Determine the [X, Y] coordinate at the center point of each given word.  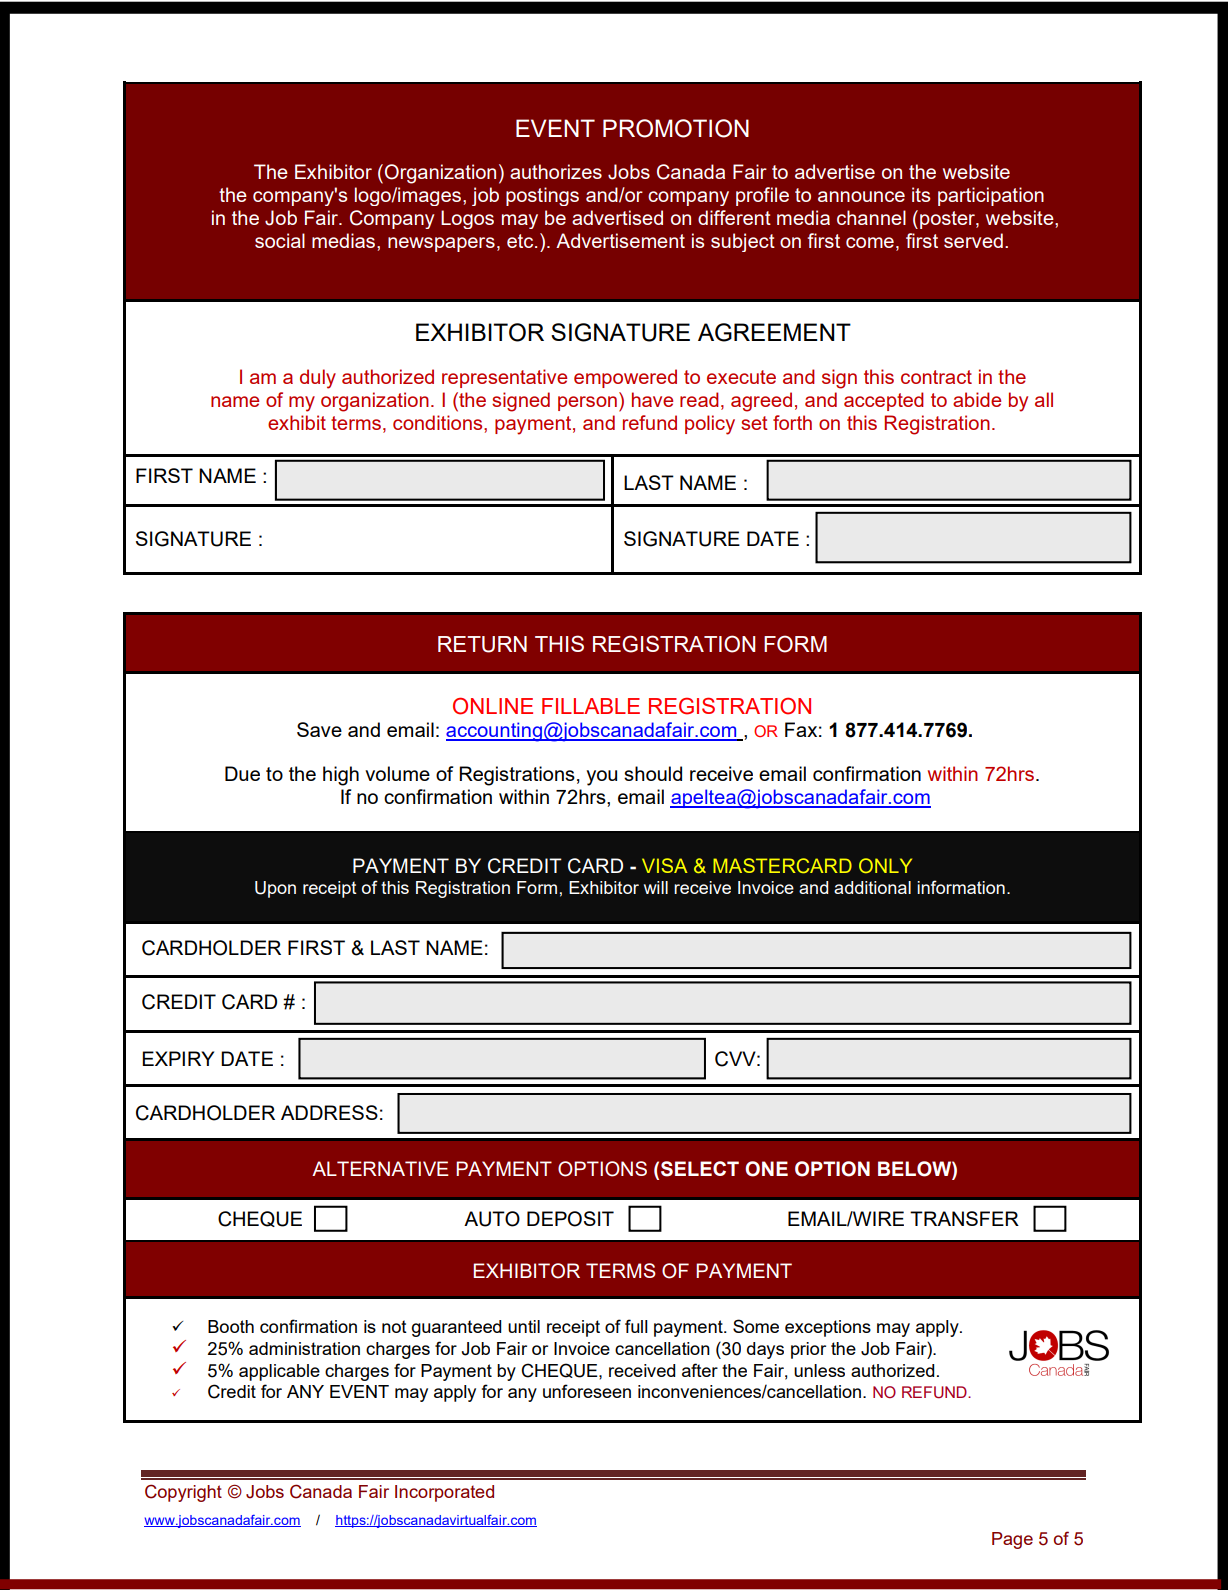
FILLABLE [591, 706]
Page [1012, 1540]
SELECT [700, 1169]
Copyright [183, 1493]
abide [977, 399]
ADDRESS [329, 1112]
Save [319, 729]
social [280, 240]
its [921, 194]
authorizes [556, 171]
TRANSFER [964, 1218]
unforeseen [587, 1391]
